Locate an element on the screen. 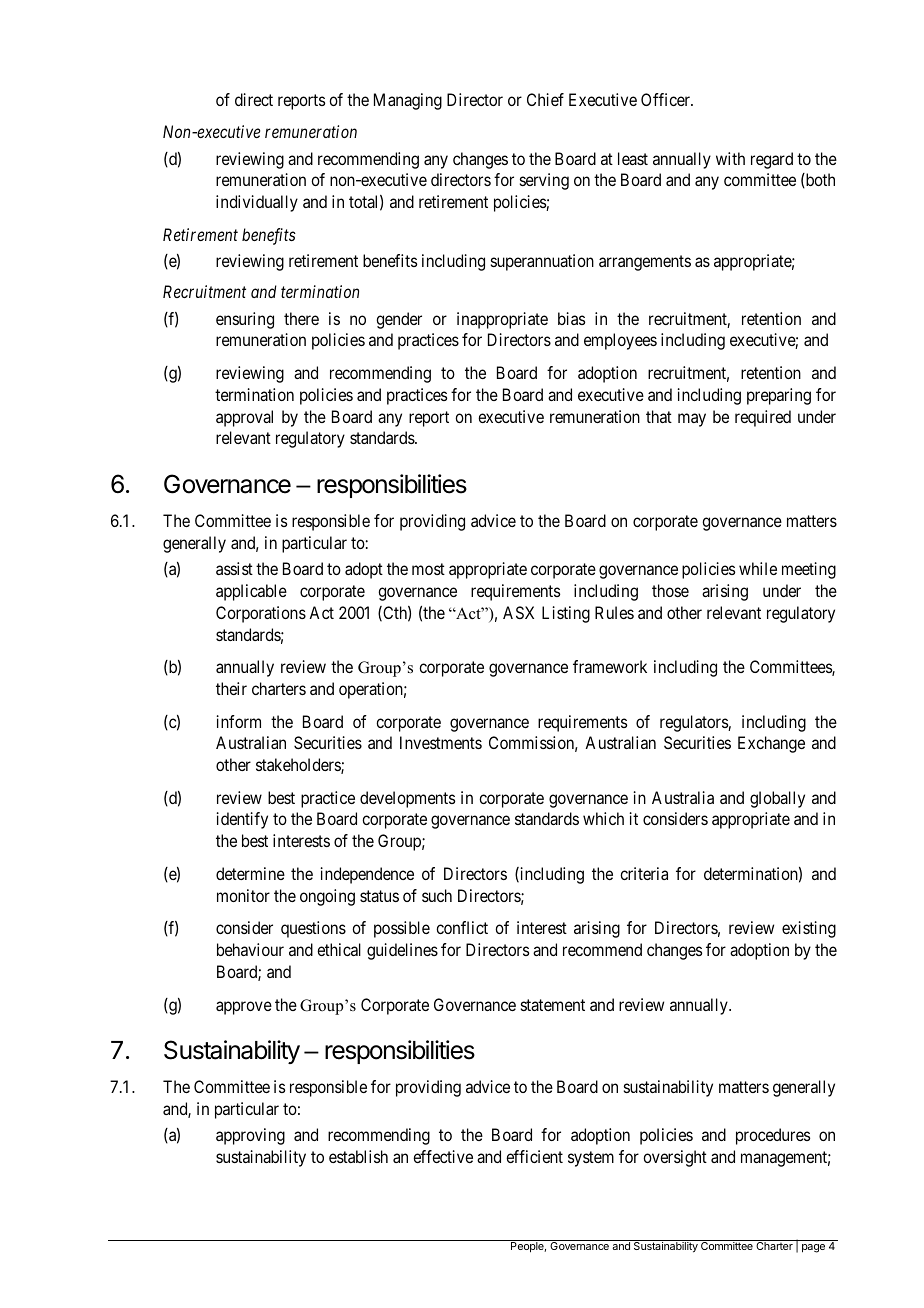 The height and width of the screenshot is (1308, 924). their is located at coordinates (231, 688).
